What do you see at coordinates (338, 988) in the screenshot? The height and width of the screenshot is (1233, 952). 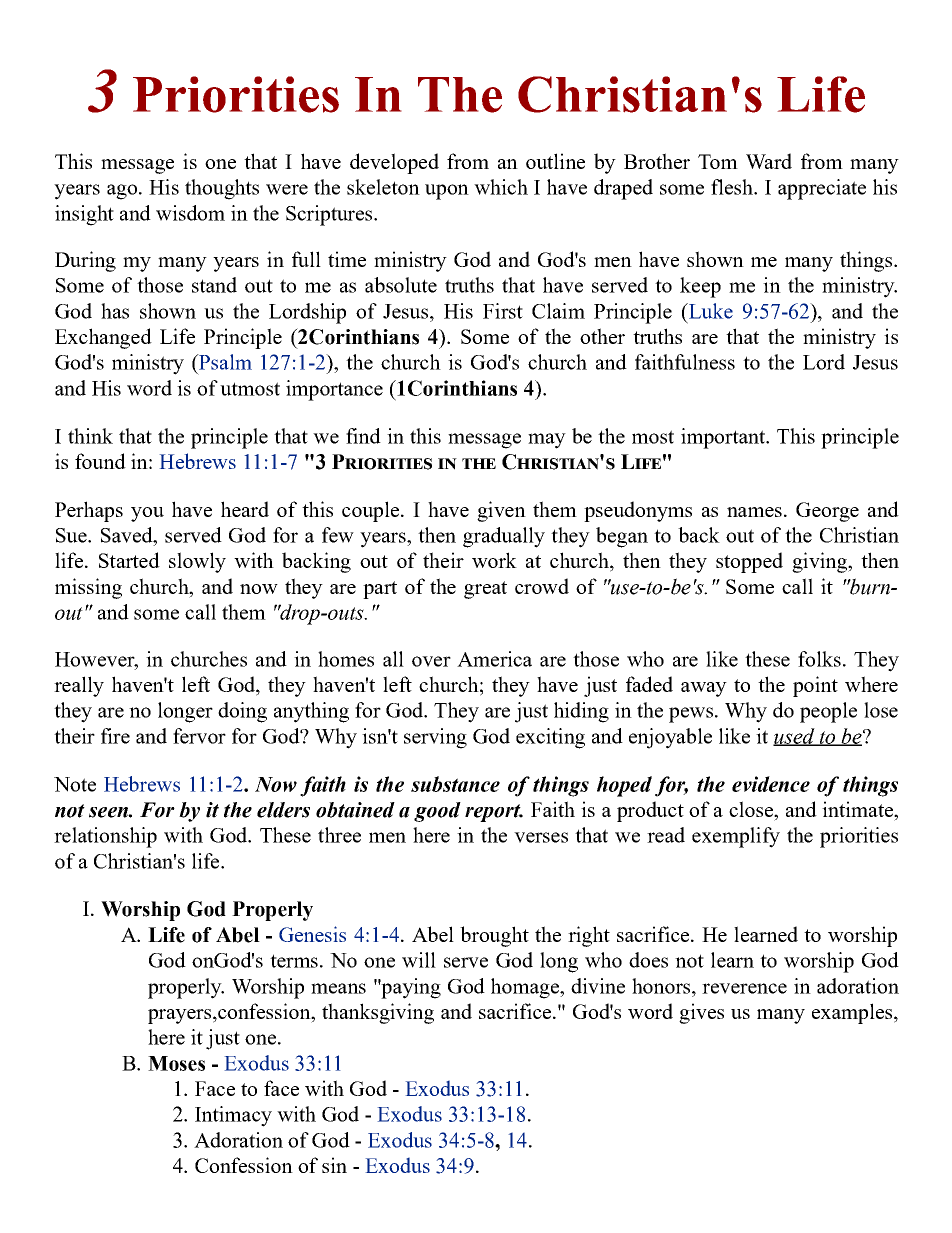 I see `means` at bounding box center [338, 988].
